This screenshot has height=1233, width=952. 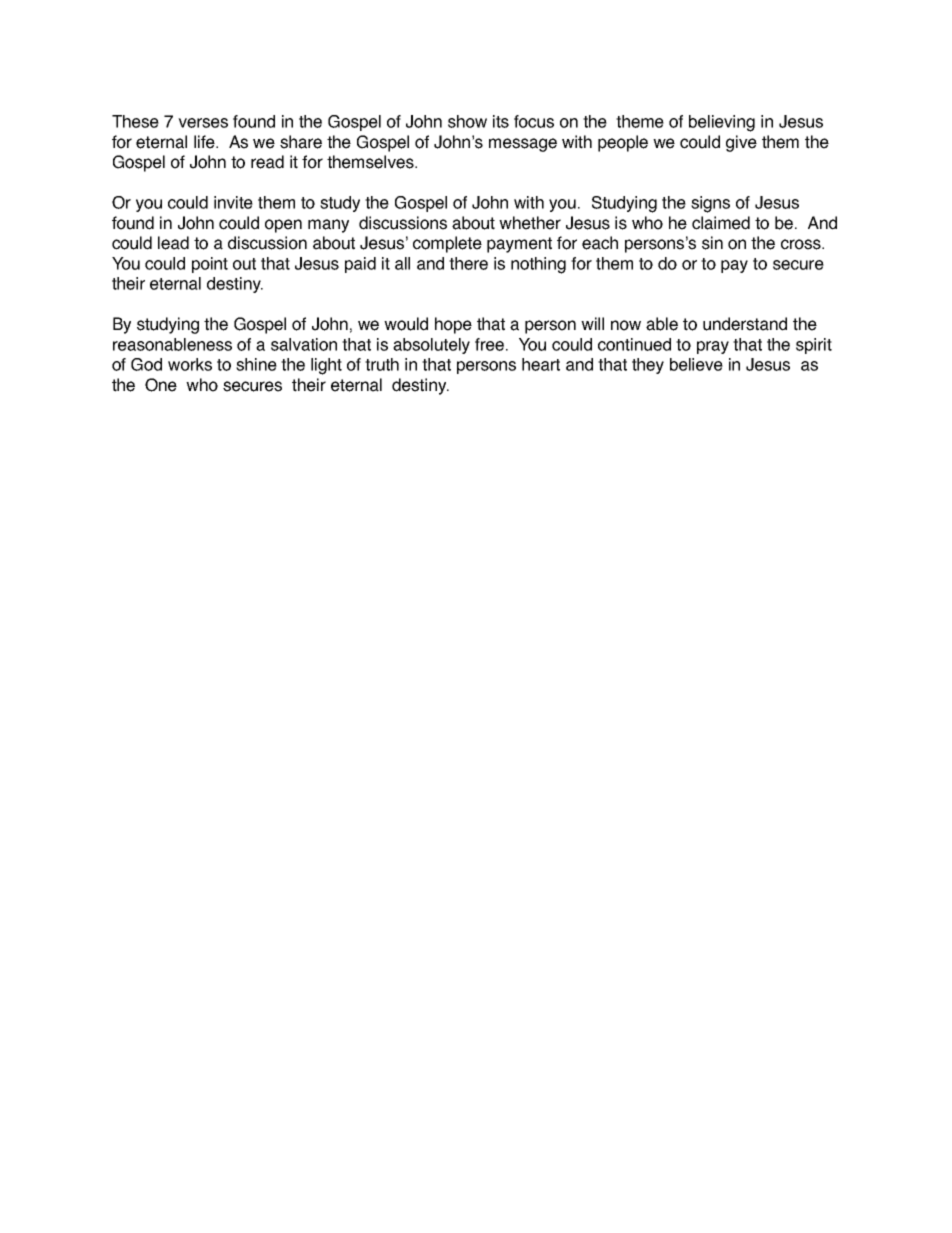 I want to click on signs, so click(x=710, y=204).
